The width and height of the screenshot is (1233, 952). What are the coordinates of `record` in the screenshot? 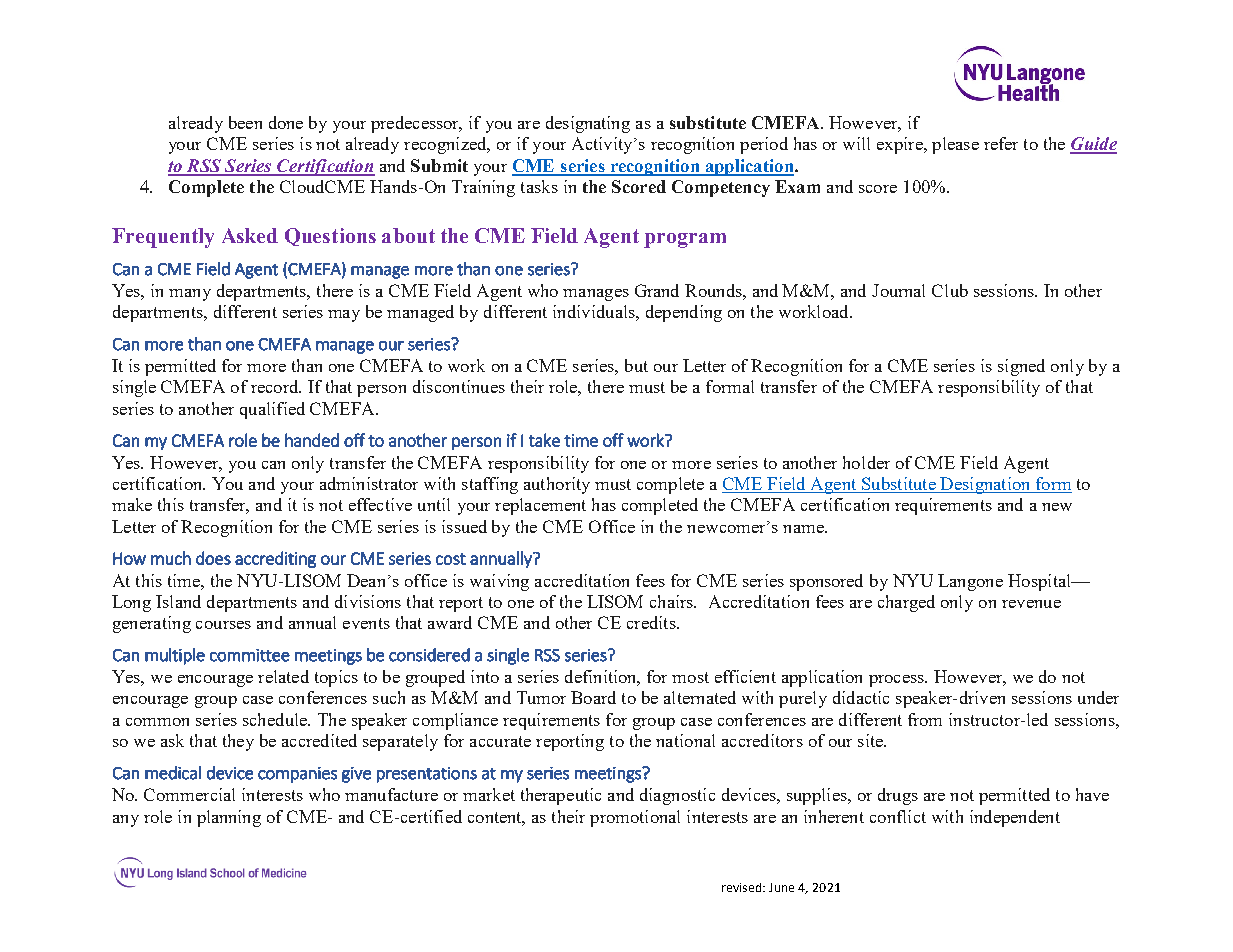 It's located at (276, 386).
